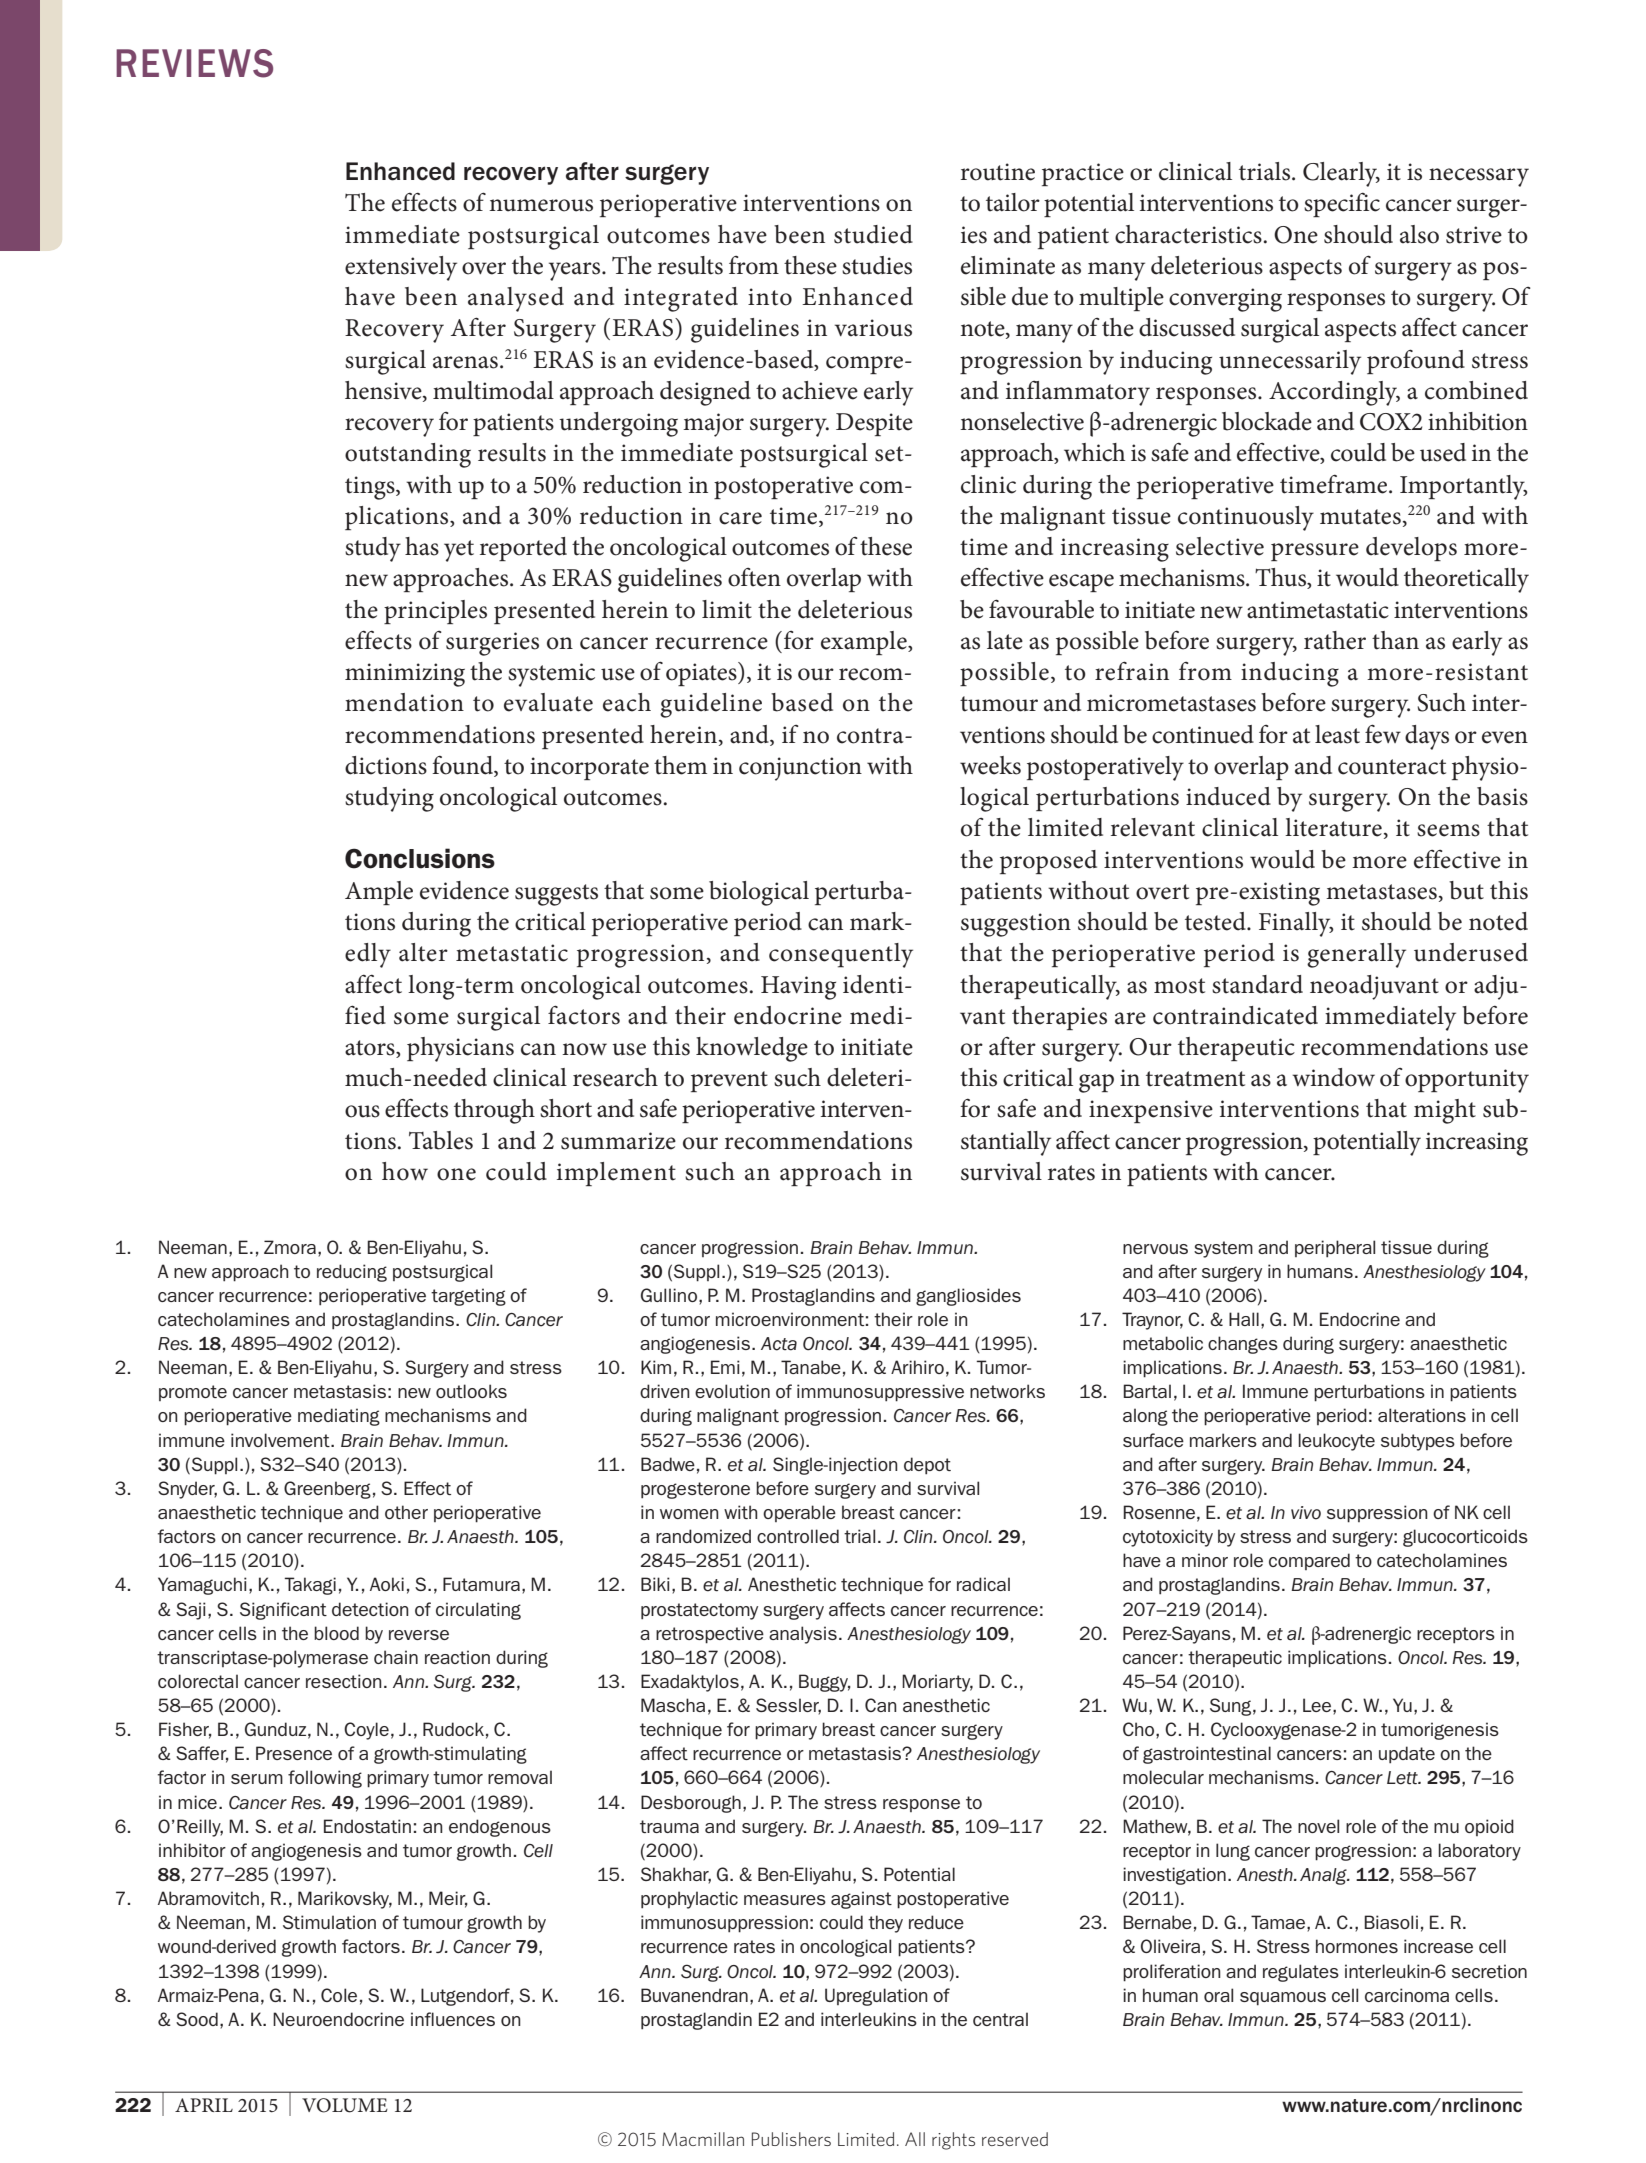 The height and width of the page is (2163, 1646). I want to click on REVIEWS, so click(194, 63).
